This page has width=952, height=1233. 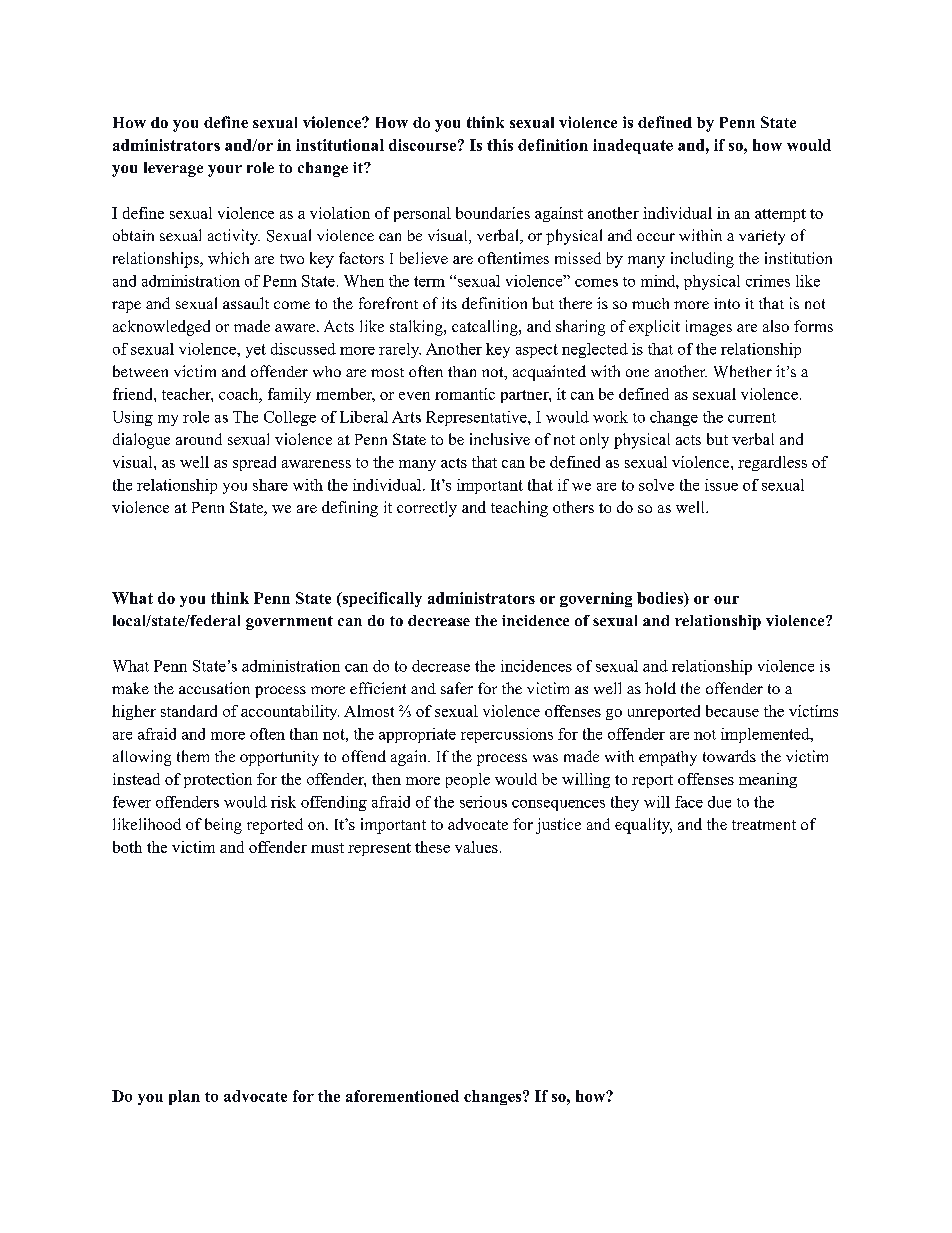 I want to click on aforementioned, so click(x=402, y=1096).
